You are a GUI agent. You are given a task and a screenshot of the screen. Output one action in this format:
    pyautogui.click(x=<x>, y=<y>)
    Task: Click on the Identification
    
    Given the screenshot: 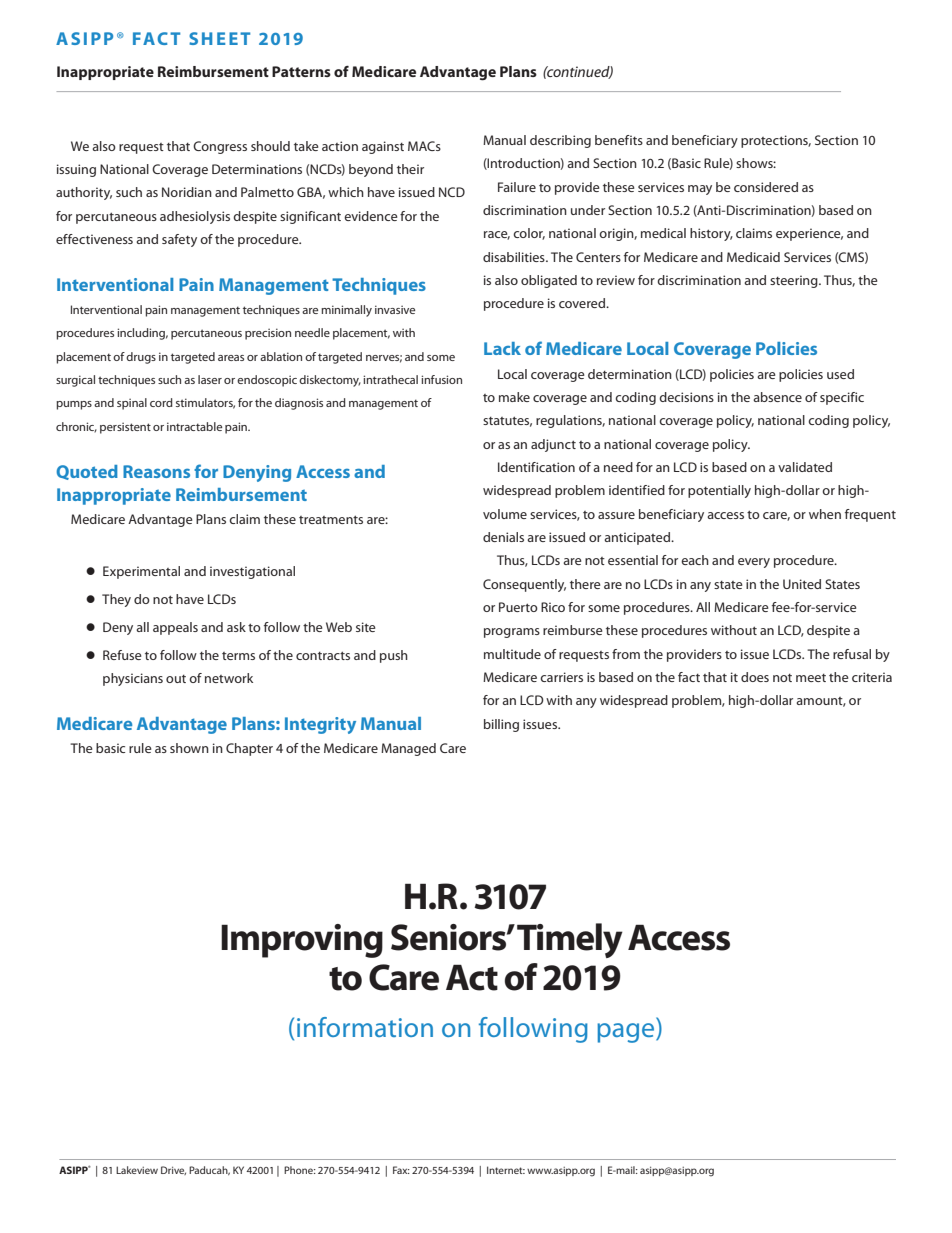 What is the action you would take?
    pyautogui.click(x=536, y=467)
